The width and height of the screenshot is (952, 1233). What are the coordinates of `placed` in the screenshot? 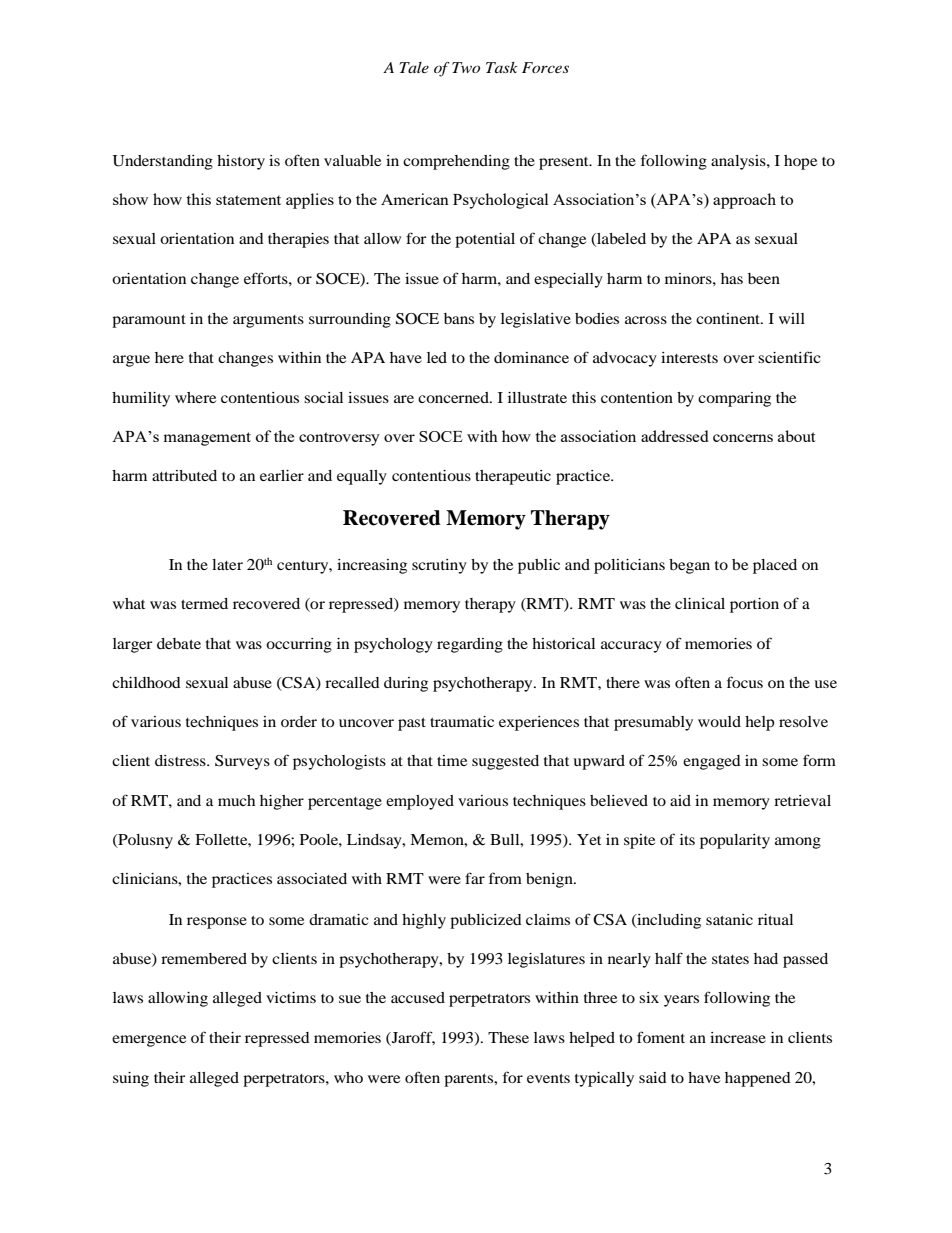 It's located at (775, 566).
